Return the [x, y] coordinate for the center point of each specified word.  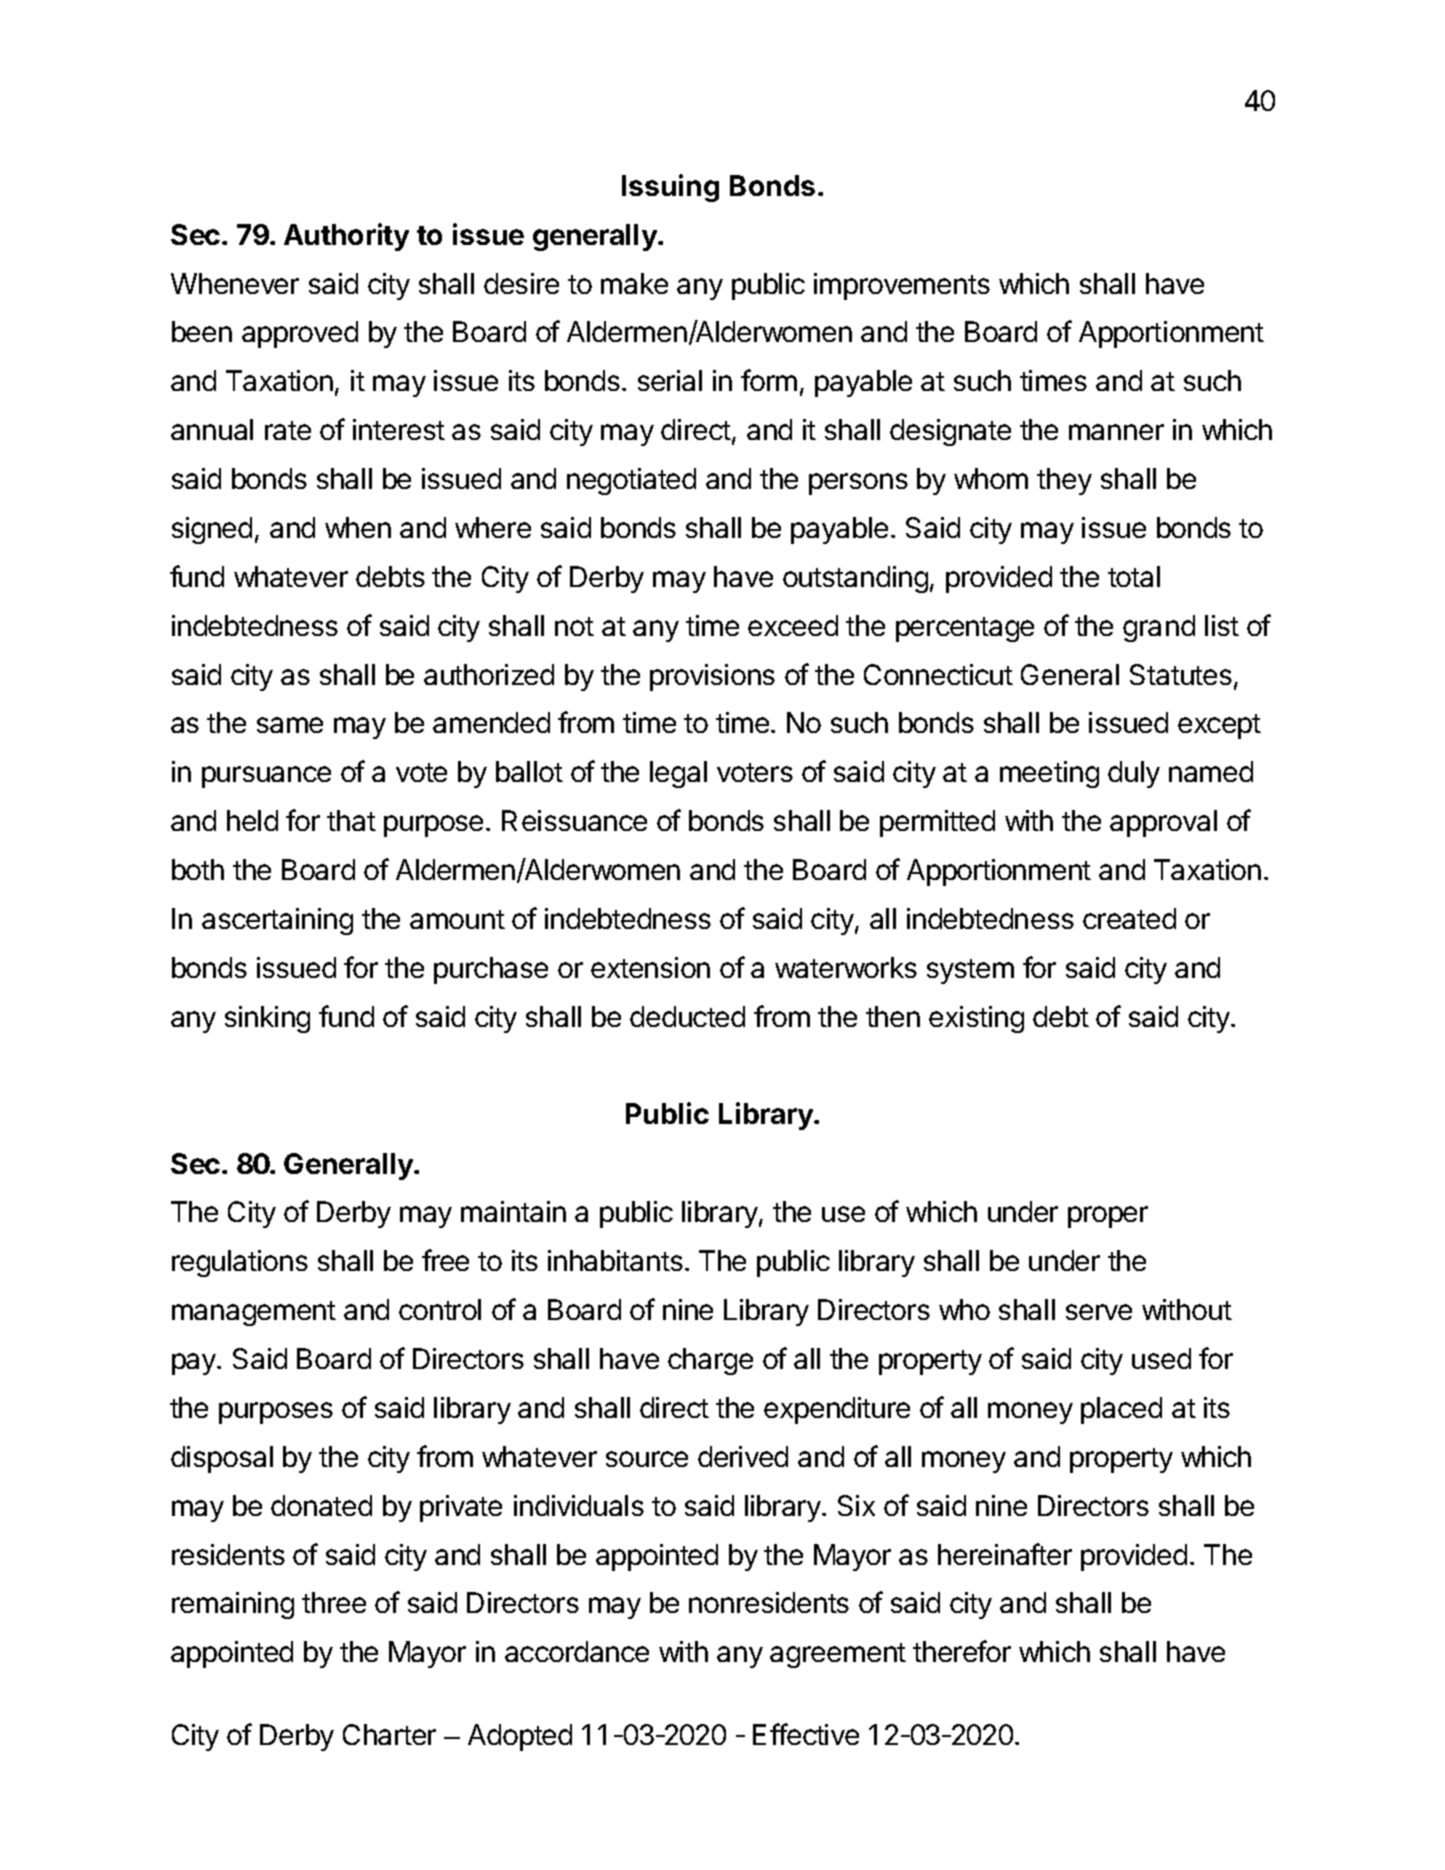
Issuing [670, 188]
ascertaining [277, 921]
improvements [902, 286]
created [1129, 918]
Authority [346, 237]
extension [650, 967]
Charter [389, 1734]
